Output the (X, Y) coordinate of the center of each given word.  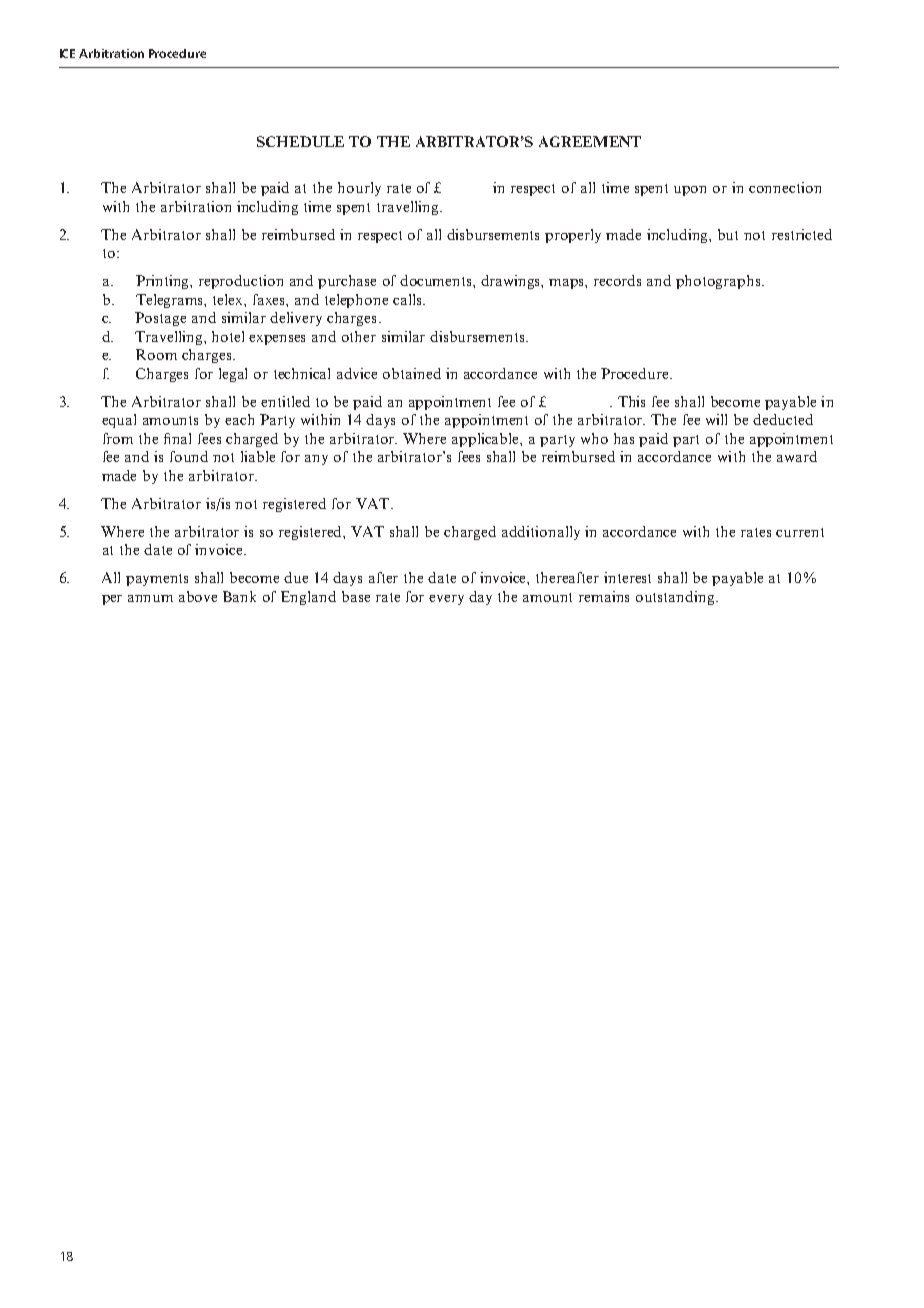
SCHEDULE (300, 141)
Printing (164, 282)
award (797, 456)
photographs (719, 282)
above (198, 596)
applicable (486, 440)
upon (690, 191)
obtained (412, 373)
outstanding (676, 598)
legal (233, 375)
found (189, 456)
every (446, 600)
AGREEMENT (590, 141)
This (631, 401)
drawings (512, 282)
